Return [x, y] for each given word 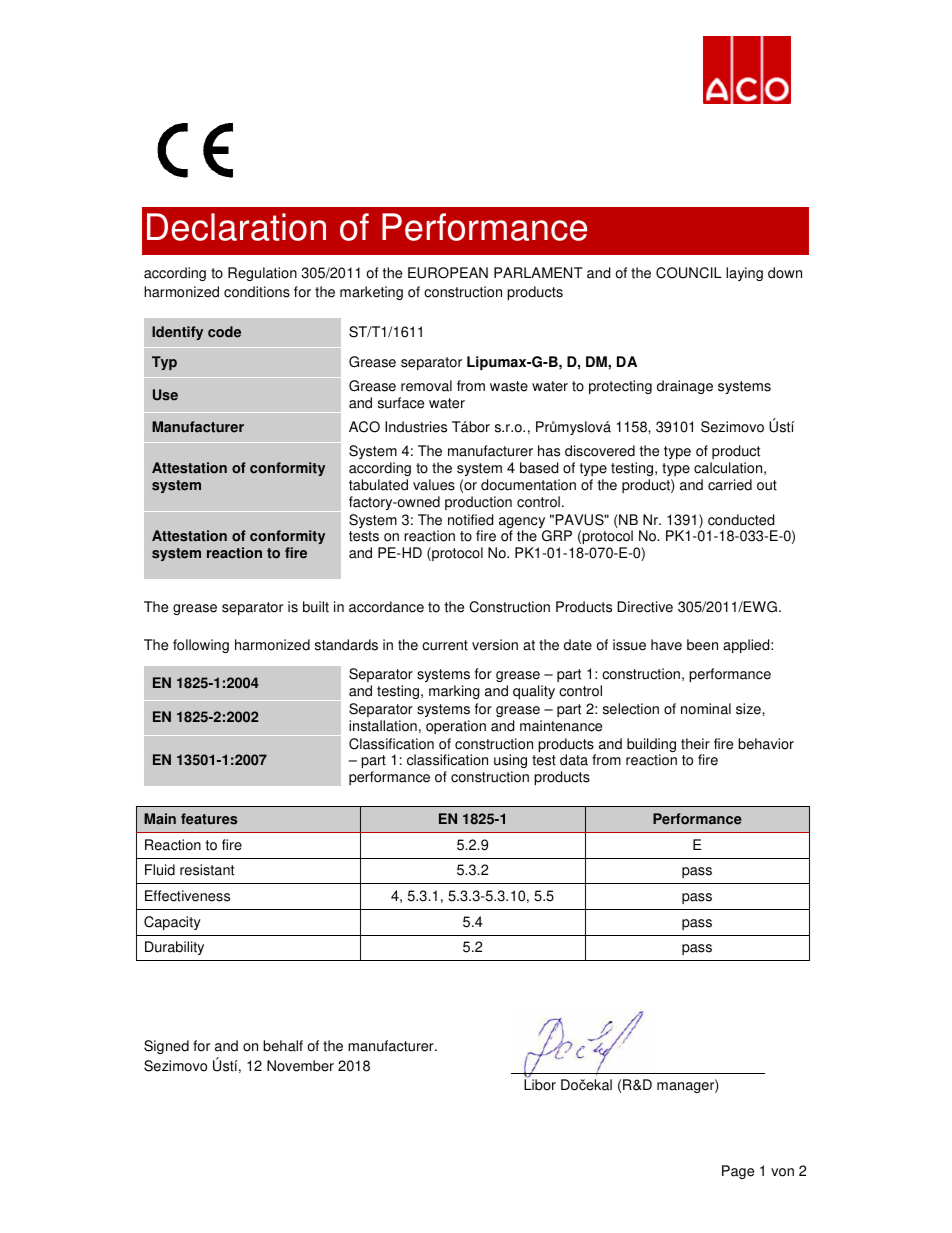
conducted [741, 520]
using [510, 763]
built [316, 607]
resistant [207, 870]
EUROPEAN [448, 273]
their [695, 744]
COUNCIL [689, 273]
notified [470, 520]
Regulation [262, 274]
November [300, 1066]
